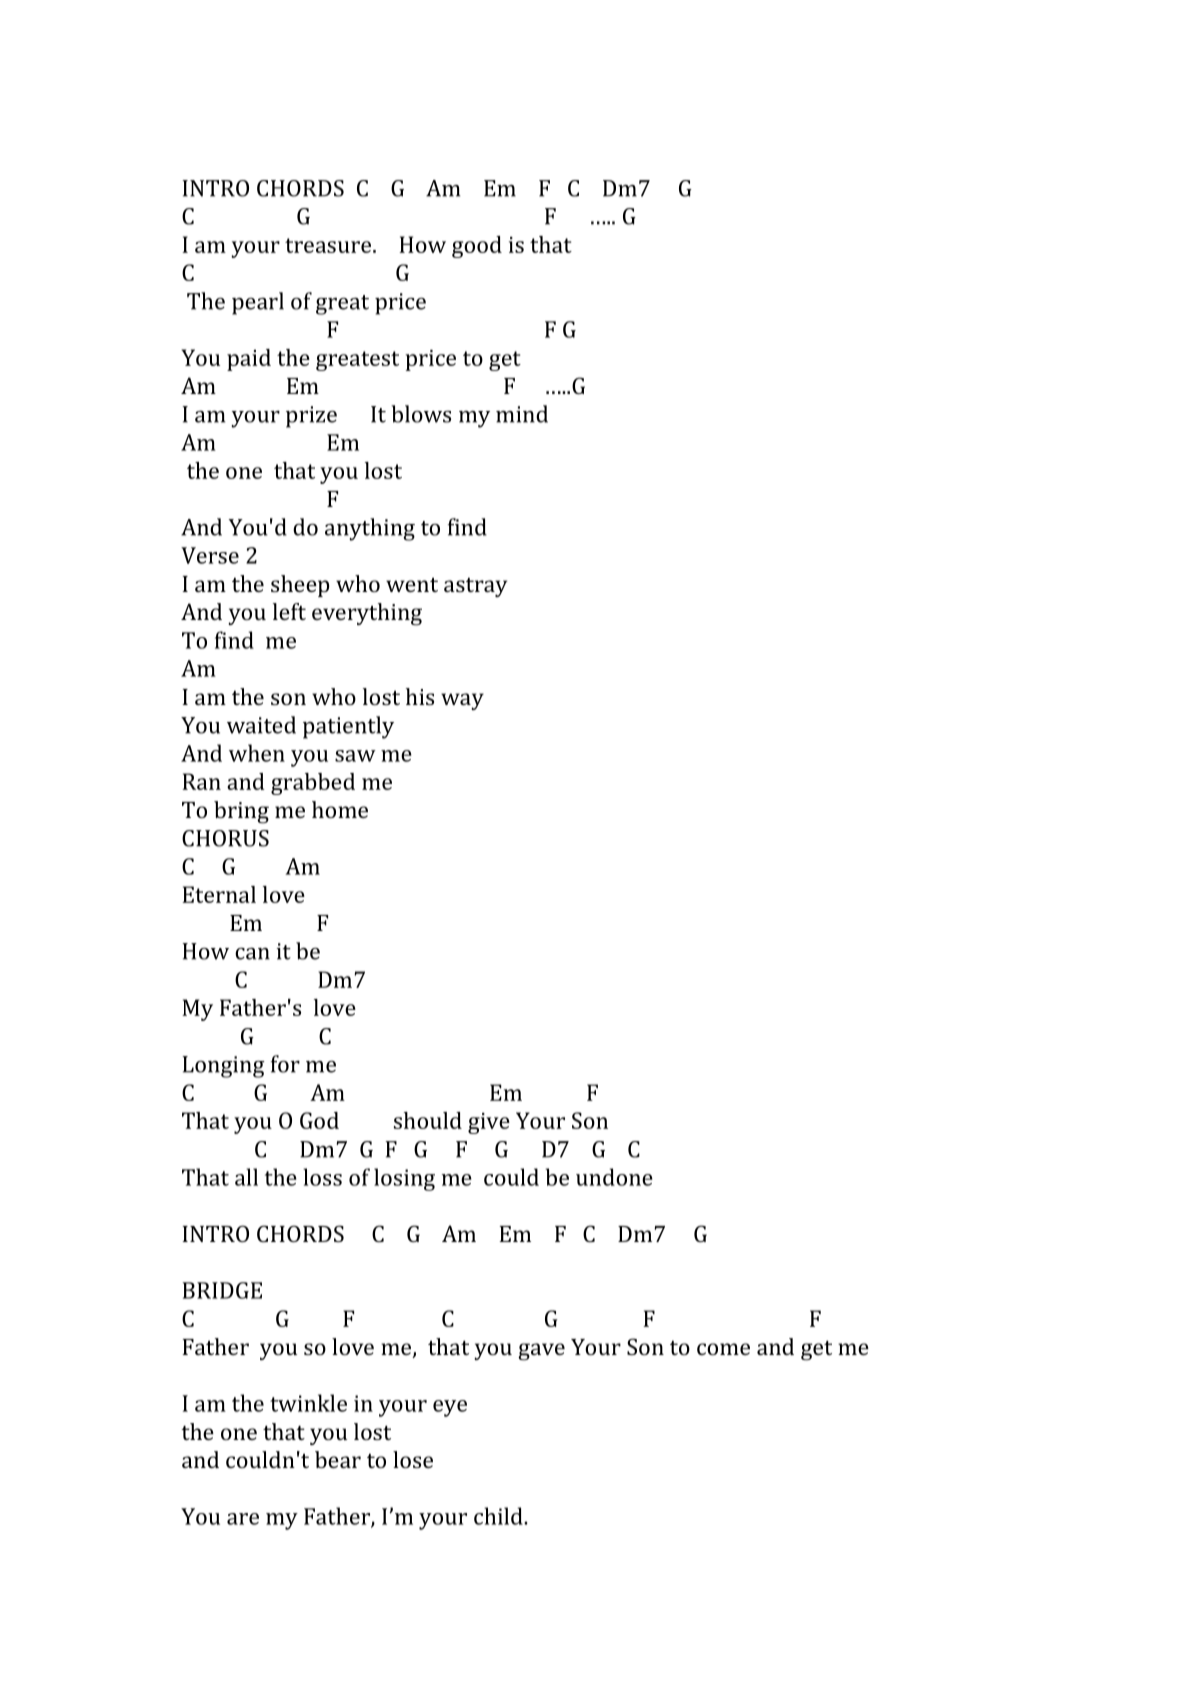 The image size is (1197, 1694). I want to click on are, so click(243, 1519).
